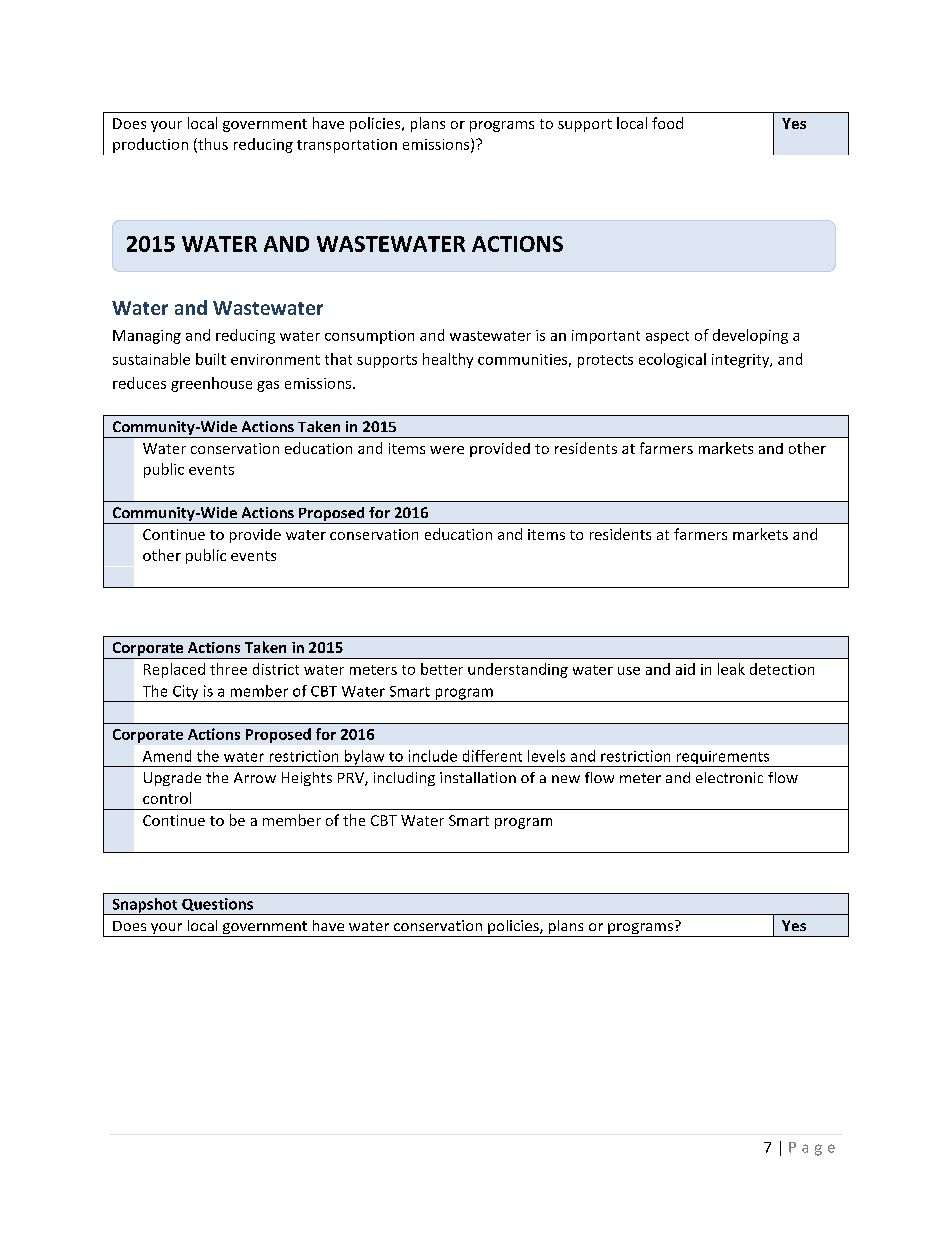  I want to click on installation, so click(478, 777).
